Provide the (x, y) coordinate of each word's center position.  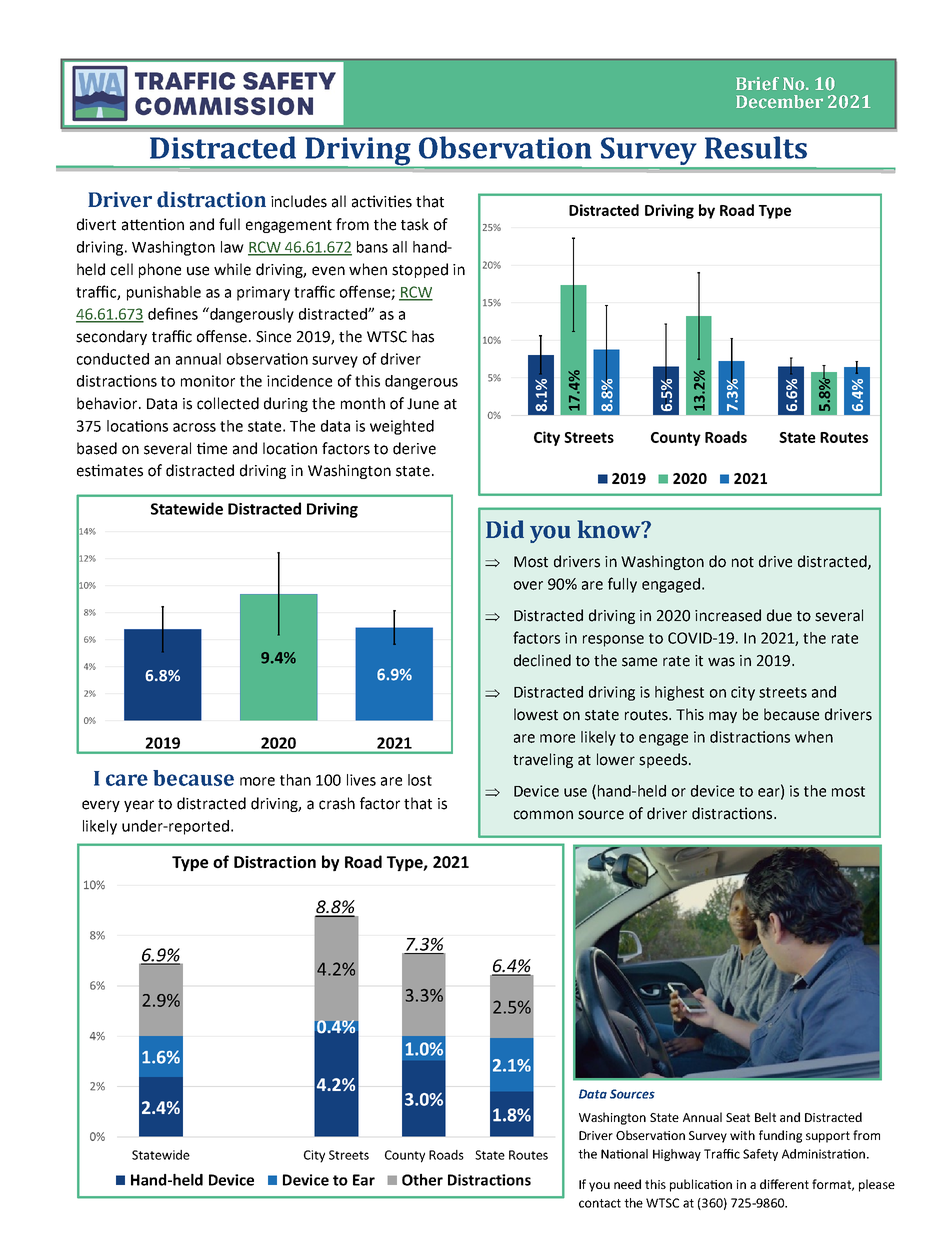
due (779, 615)
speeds (663, 760)
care (127, 780)
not (743, 562)
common (543, 815)
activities (382, 201)
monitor (208, 381)
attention (153, 224)
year (139, 806)
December (779, 102)
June (423, 404)
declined (542, 660)
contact (600, 1203)
